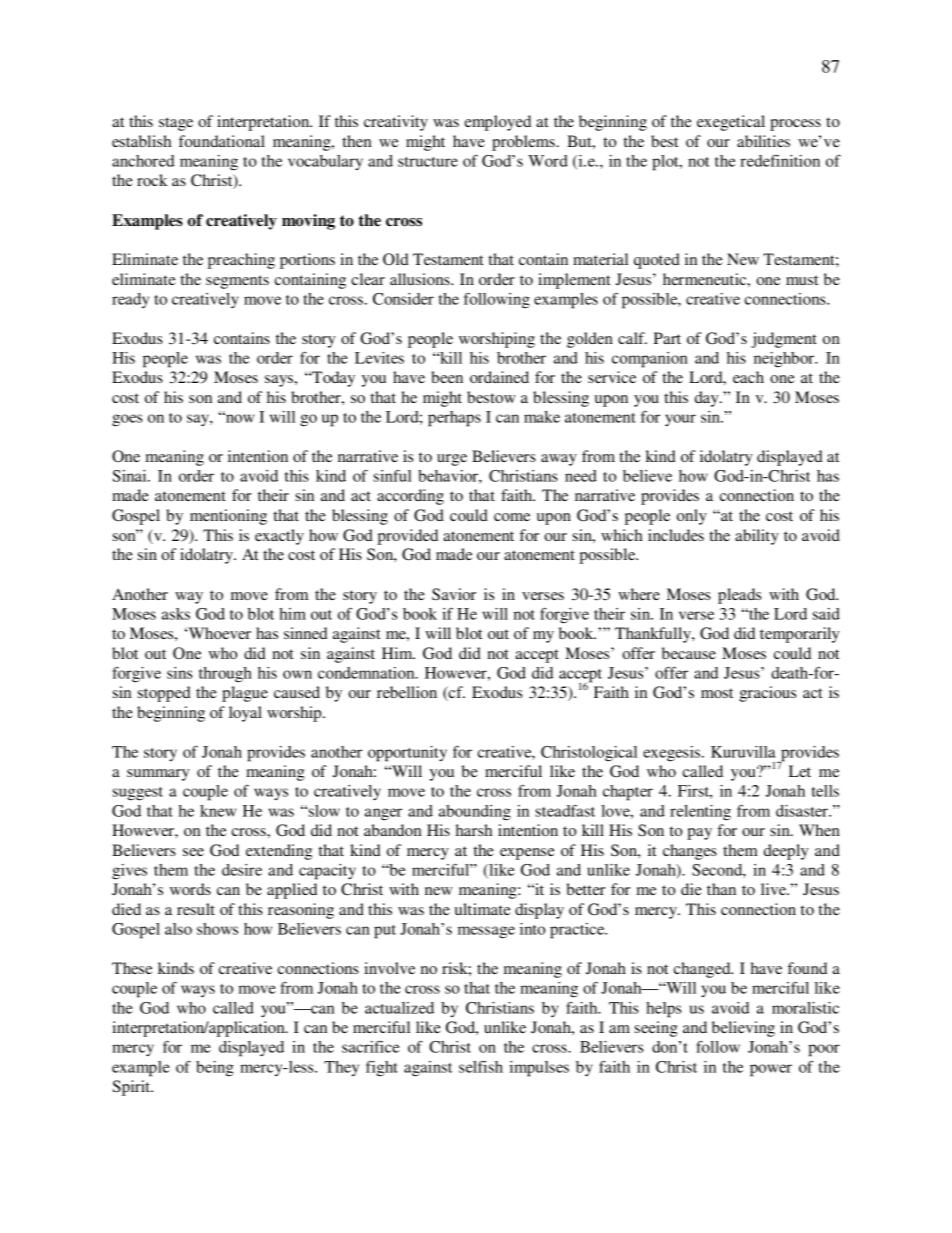  Describe the element at coordinates (739, 596) in the screenshot. I see `pleads` at that location.
